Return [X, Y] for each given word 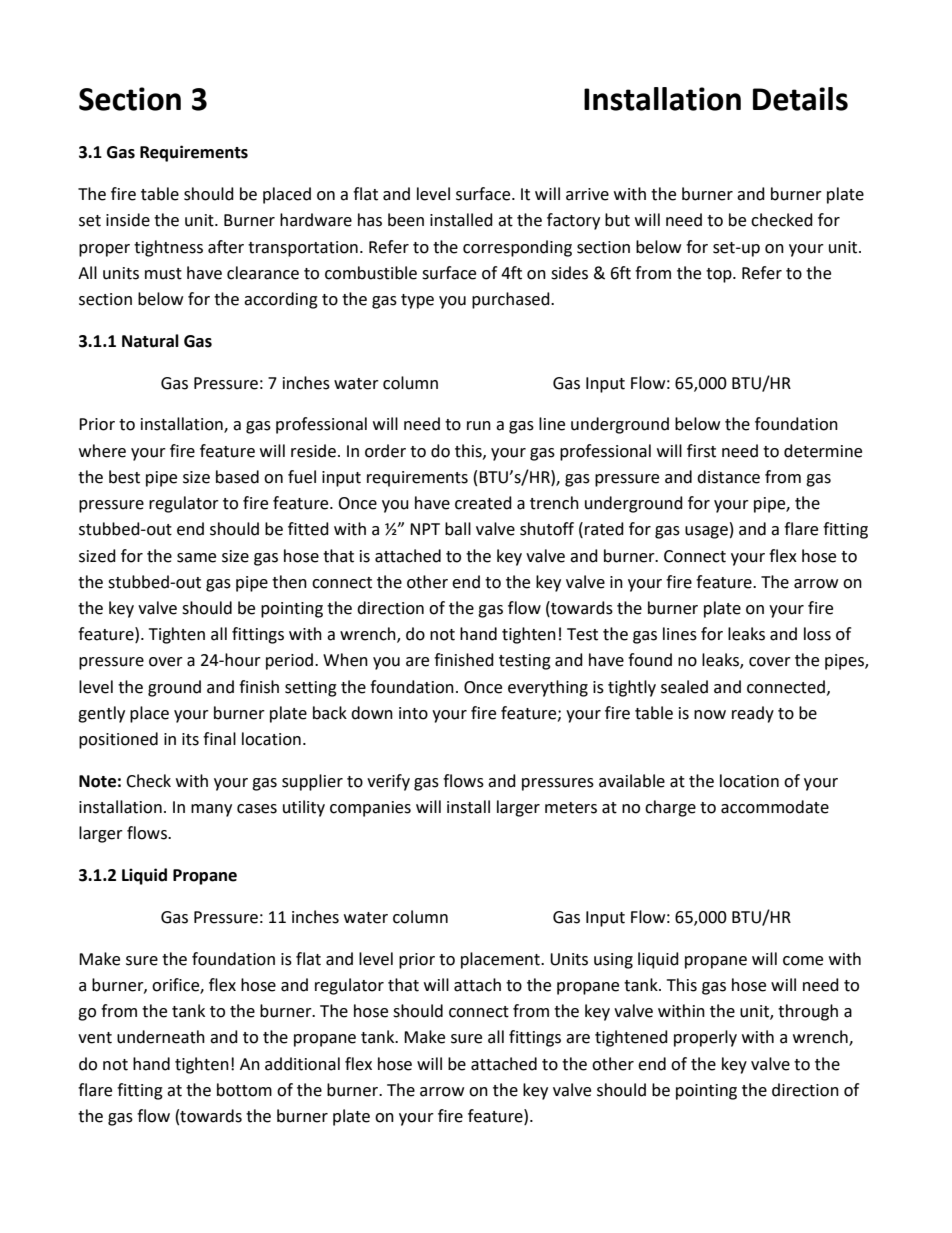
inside [128, 220]
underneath [161, 1037]
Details [800, 99]
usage [706, 532]
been [406, 220]
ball [458, 529]
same [196, 558]
